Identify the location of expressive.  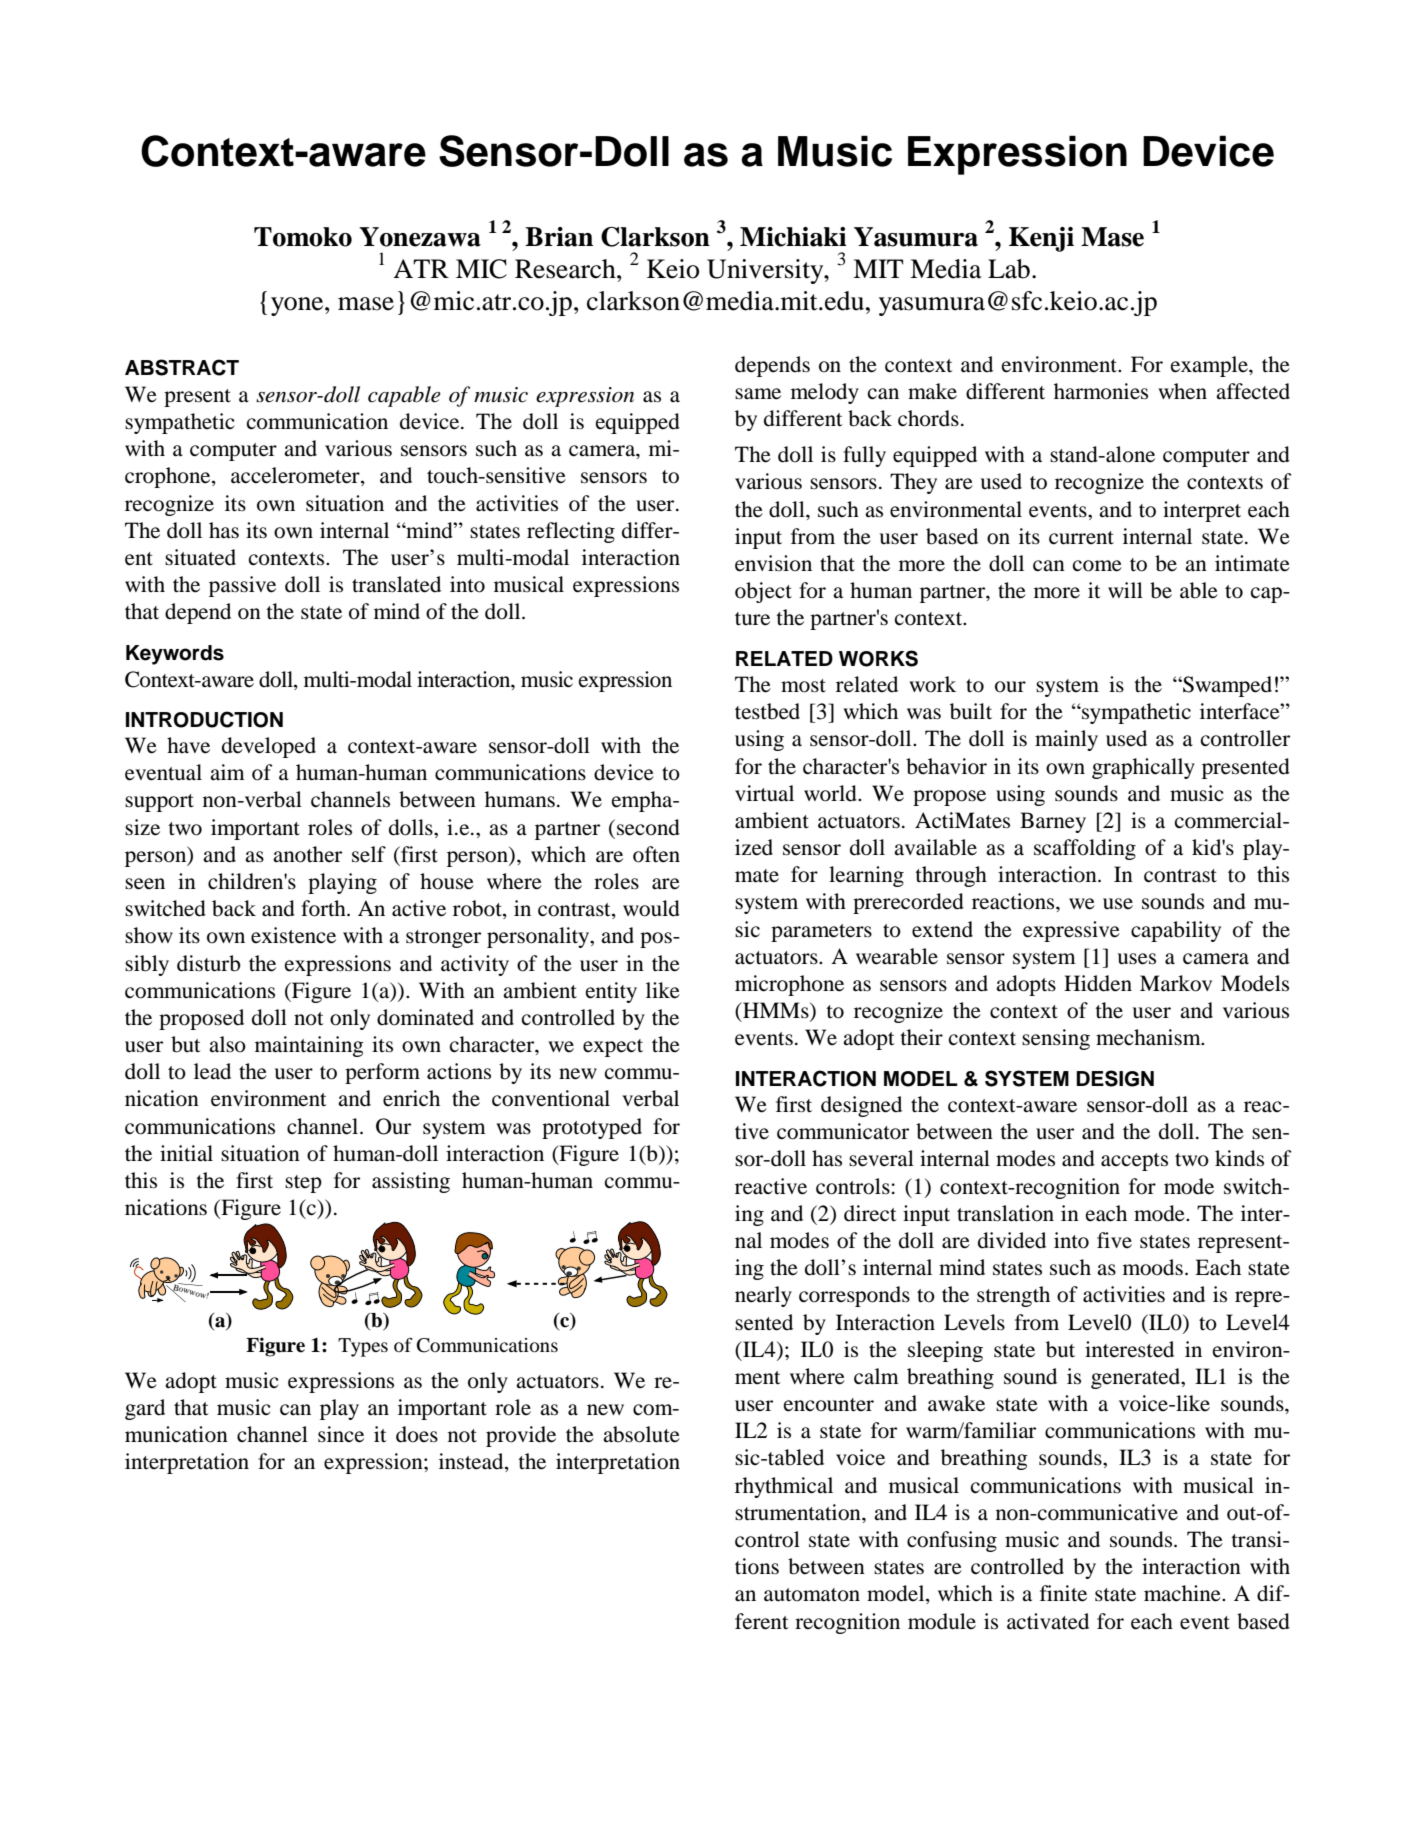
(1071, 931).
